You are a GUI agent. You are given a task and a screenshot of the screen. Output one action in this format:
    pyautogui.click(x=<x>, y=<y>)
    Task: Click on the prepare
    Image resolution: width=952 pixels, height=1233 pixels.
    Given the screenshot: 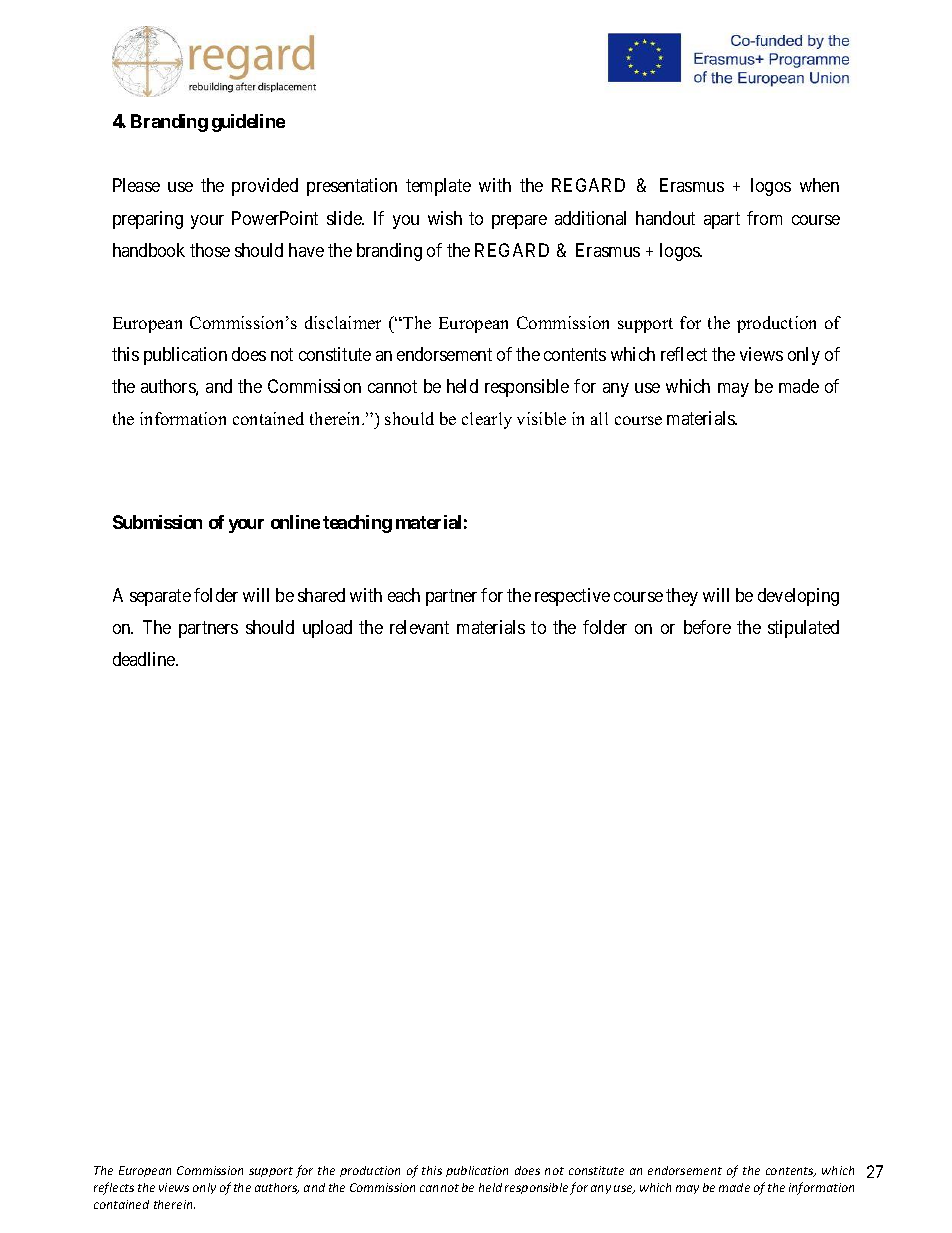 What is the action you would take?
    pyautogui.click(x=519, y=222)
